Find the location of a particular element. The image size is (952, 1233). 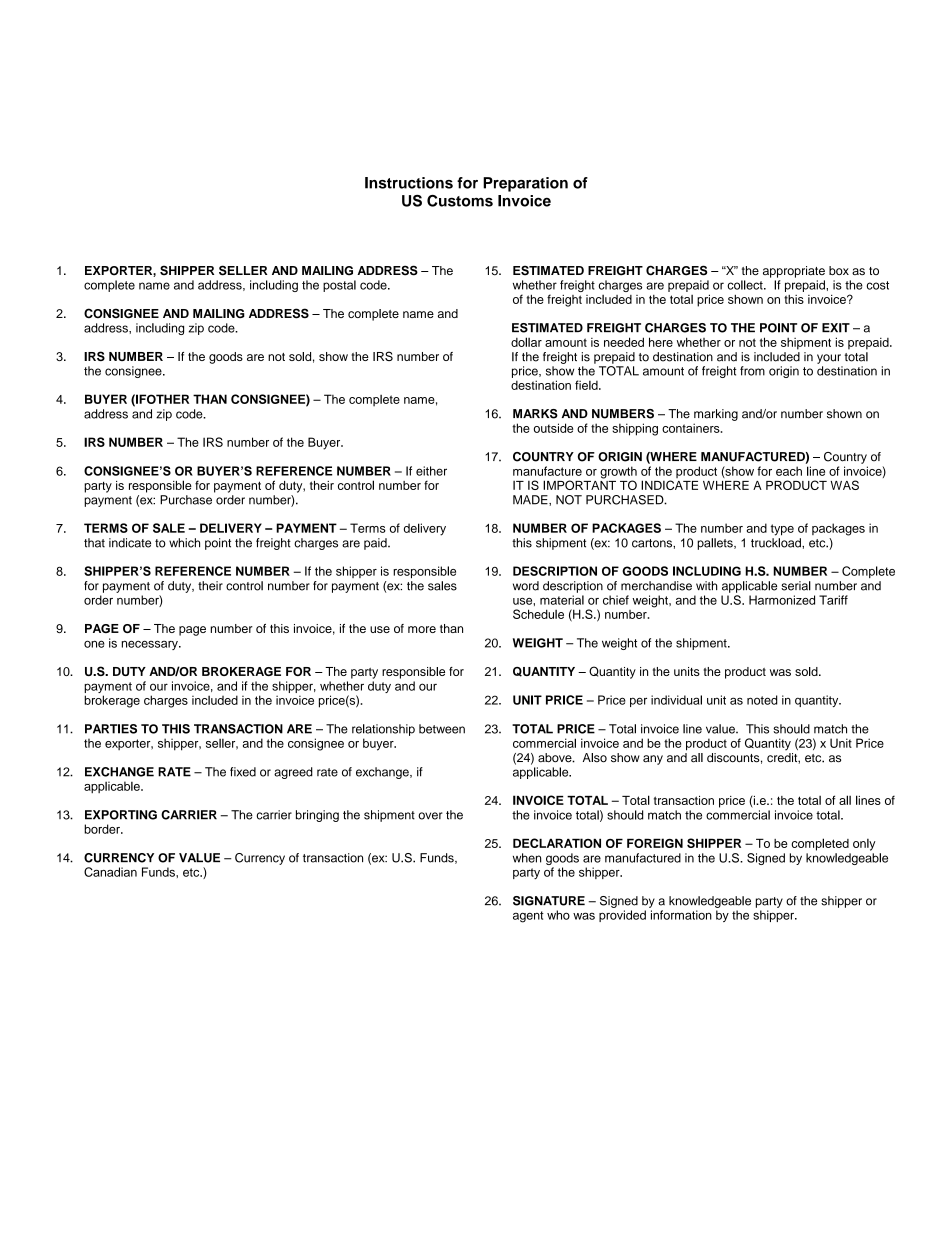

more is located at coordinates (422, 629).
